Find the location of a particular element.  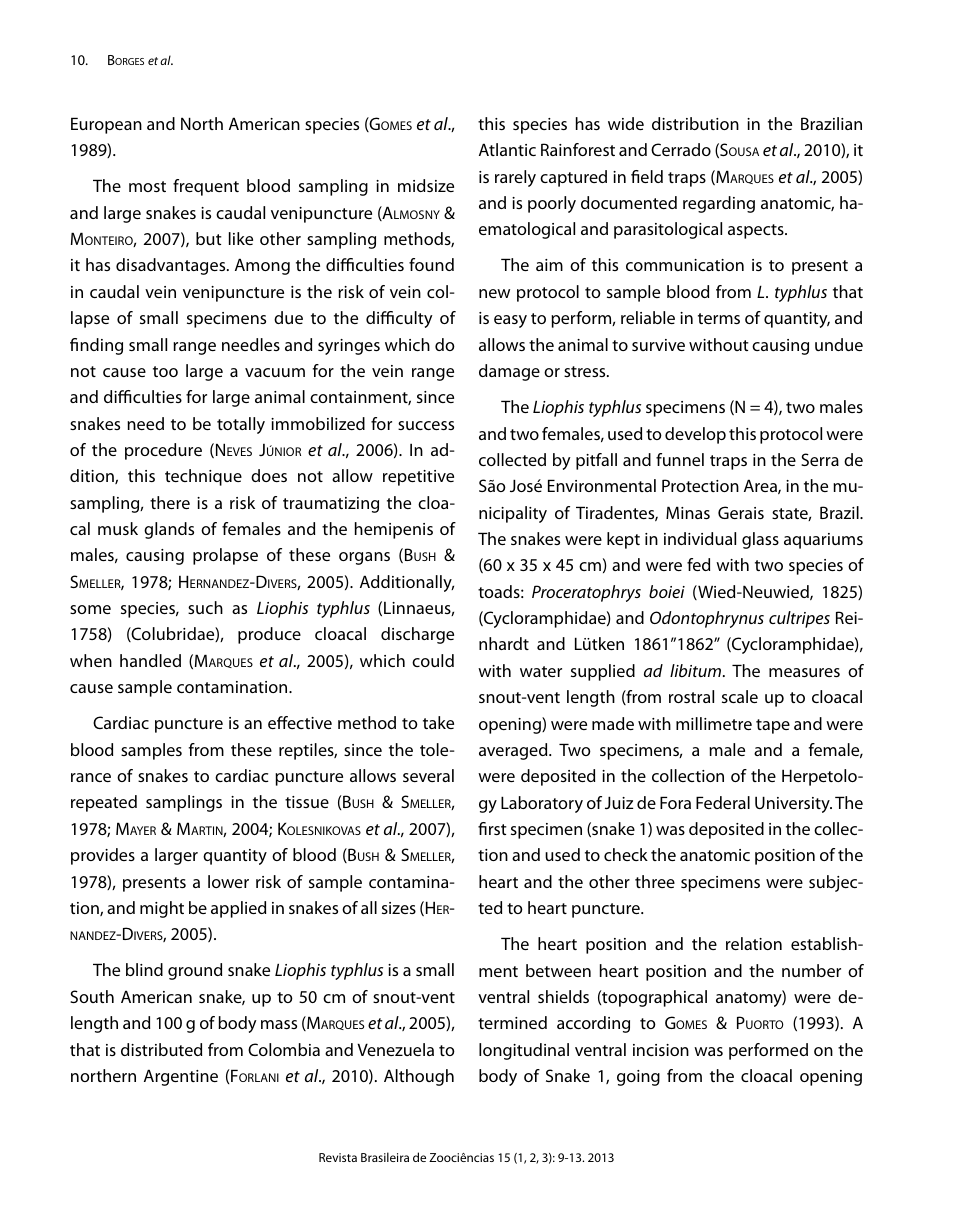

too is located at coordinates (165, 371).
